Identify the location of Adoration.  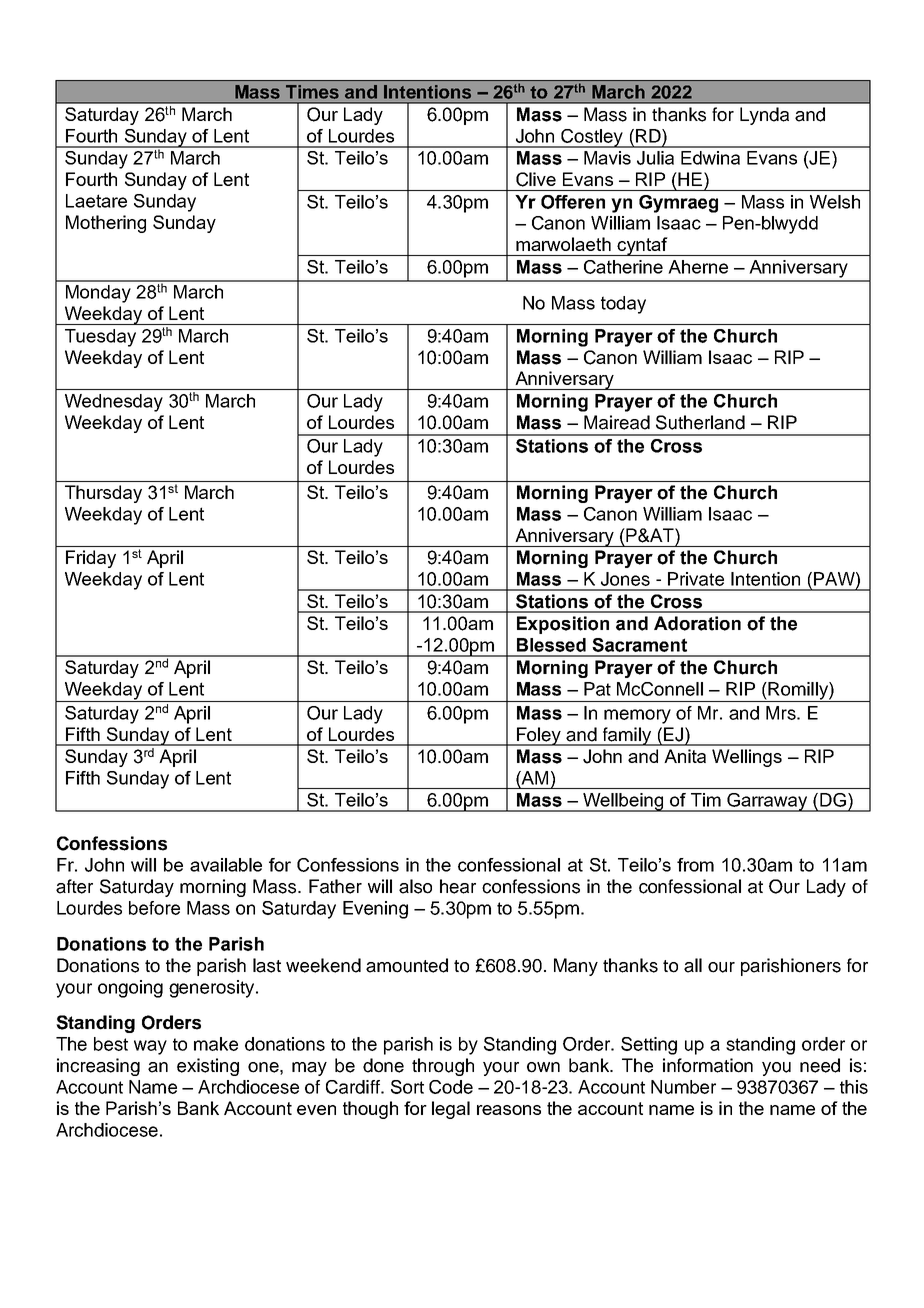
(697, 623).
